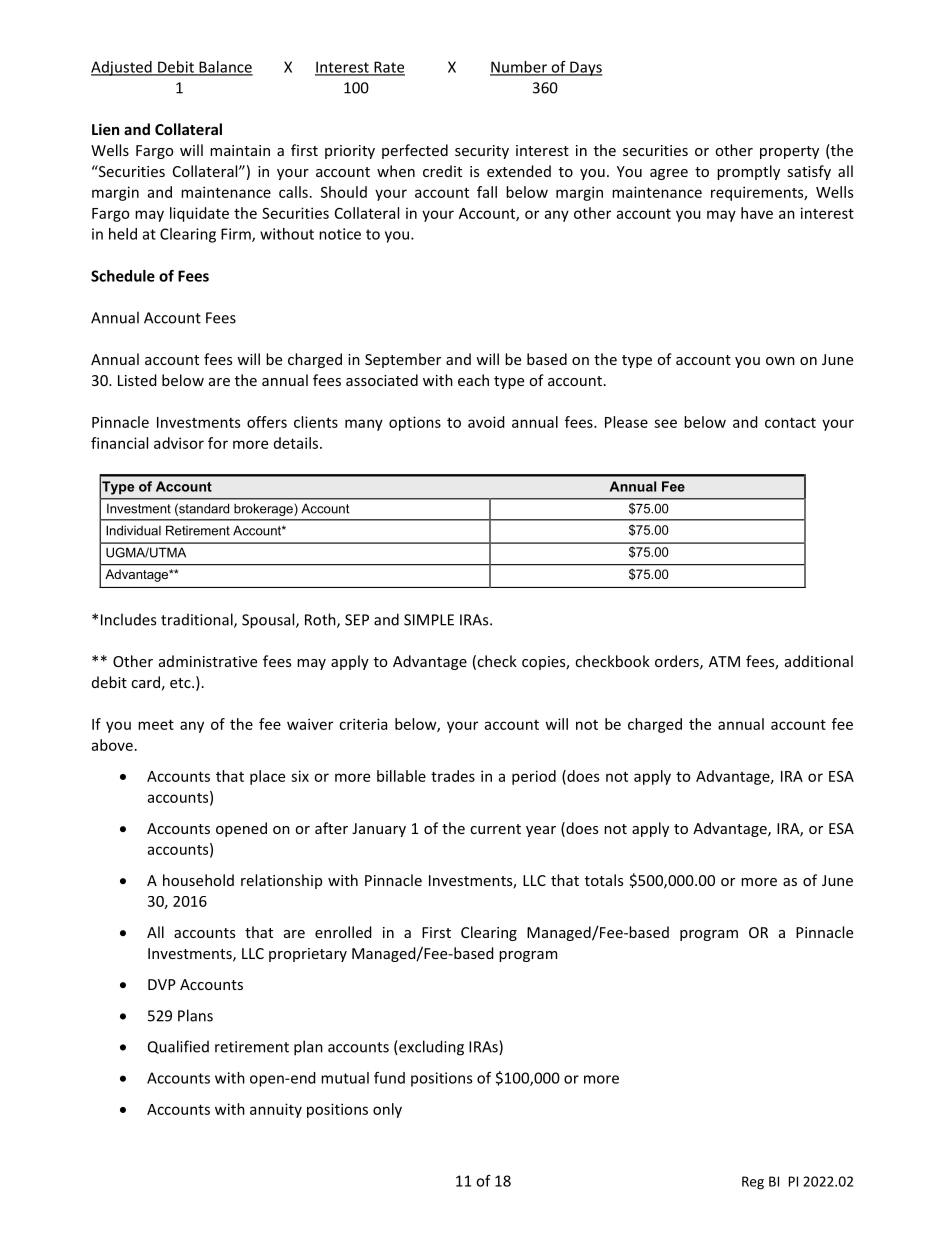 This image has height=1233, width=952. Describe the element at coordinates (276, 1110) in the image. I see `annuity` at that location.
